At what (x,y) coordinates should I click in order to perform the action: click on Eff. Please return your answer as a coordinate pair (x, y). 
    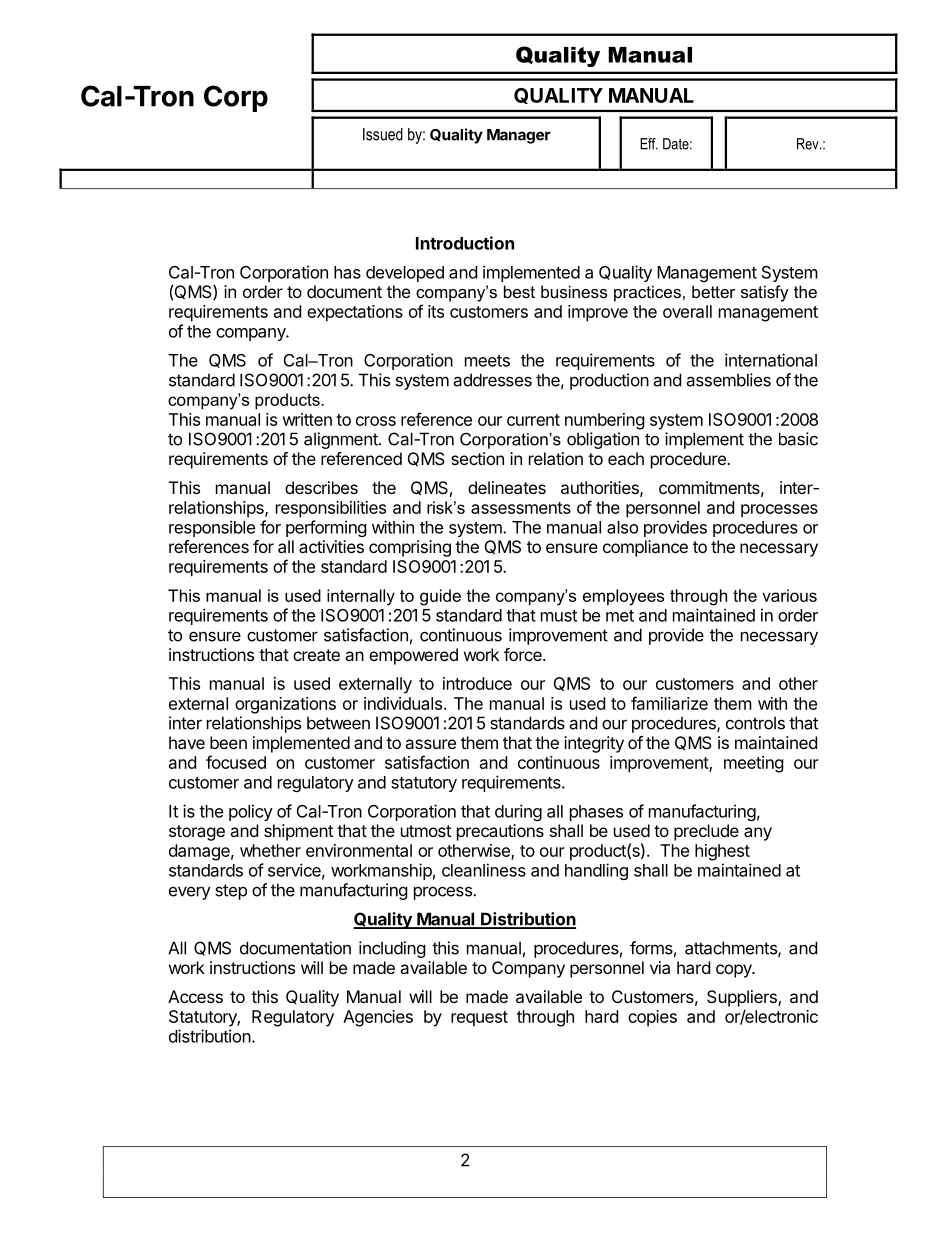
    Looking at the image, I should click on (649, 144).
